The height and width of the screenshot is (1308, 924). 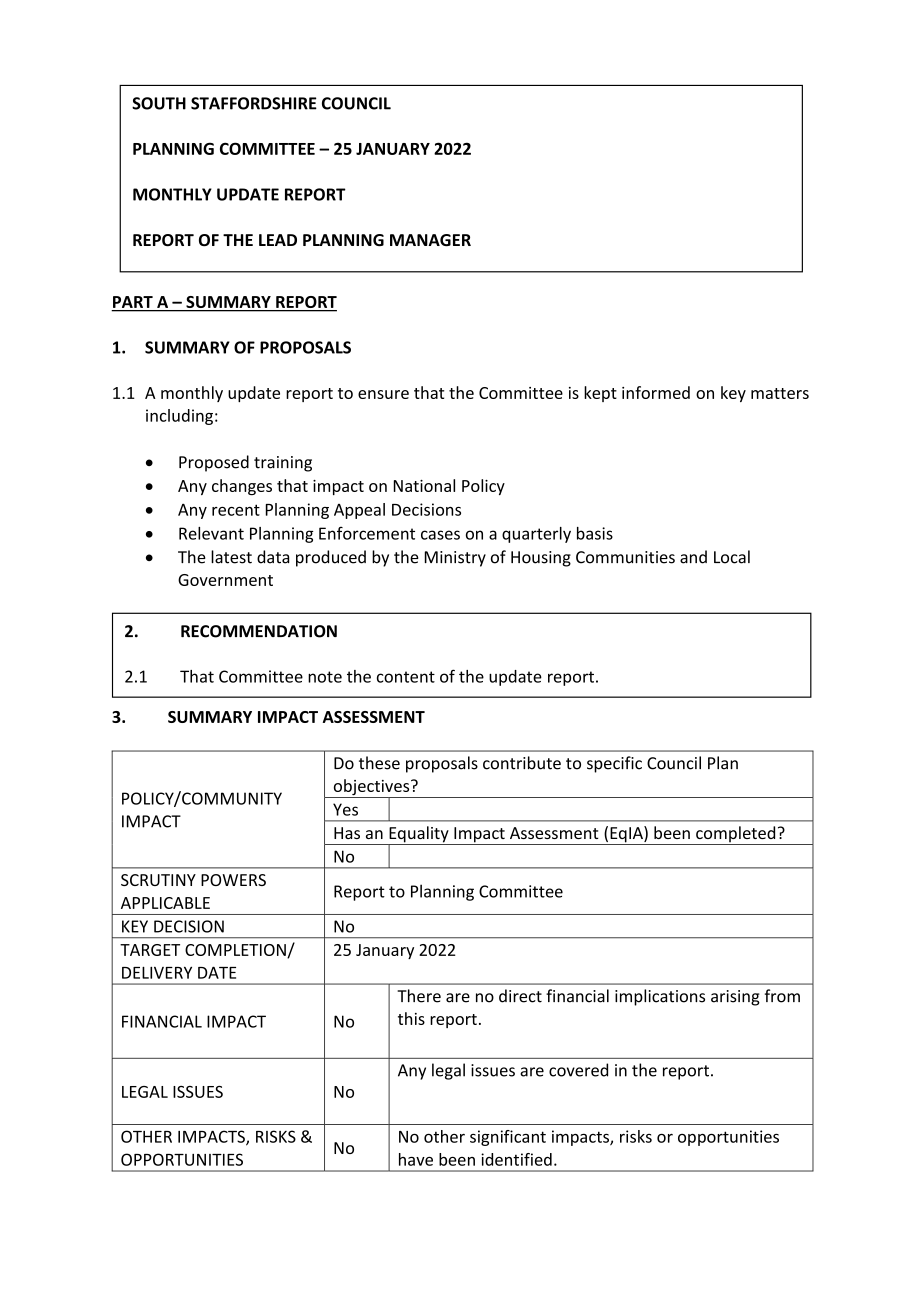 What do you see at coordinates (383, 394) in the screenshot?
I see `ensure` at bounding box center [383, 394].
